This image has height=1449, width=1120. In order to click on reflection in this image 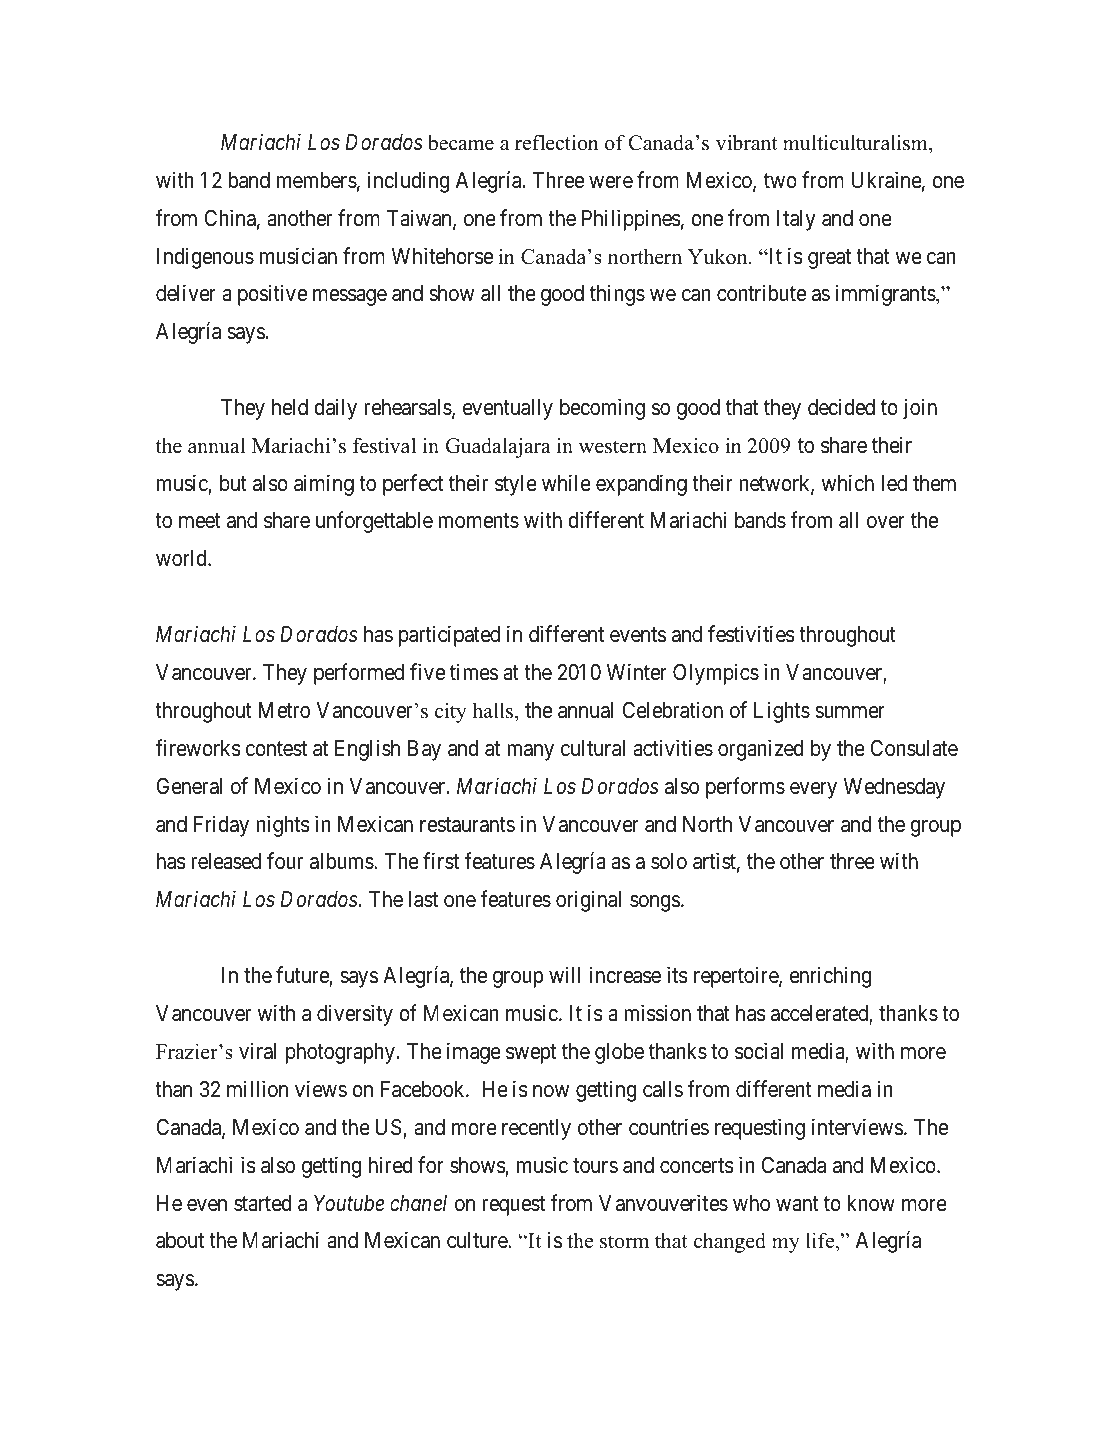, I will do `click(557, 143)`.
